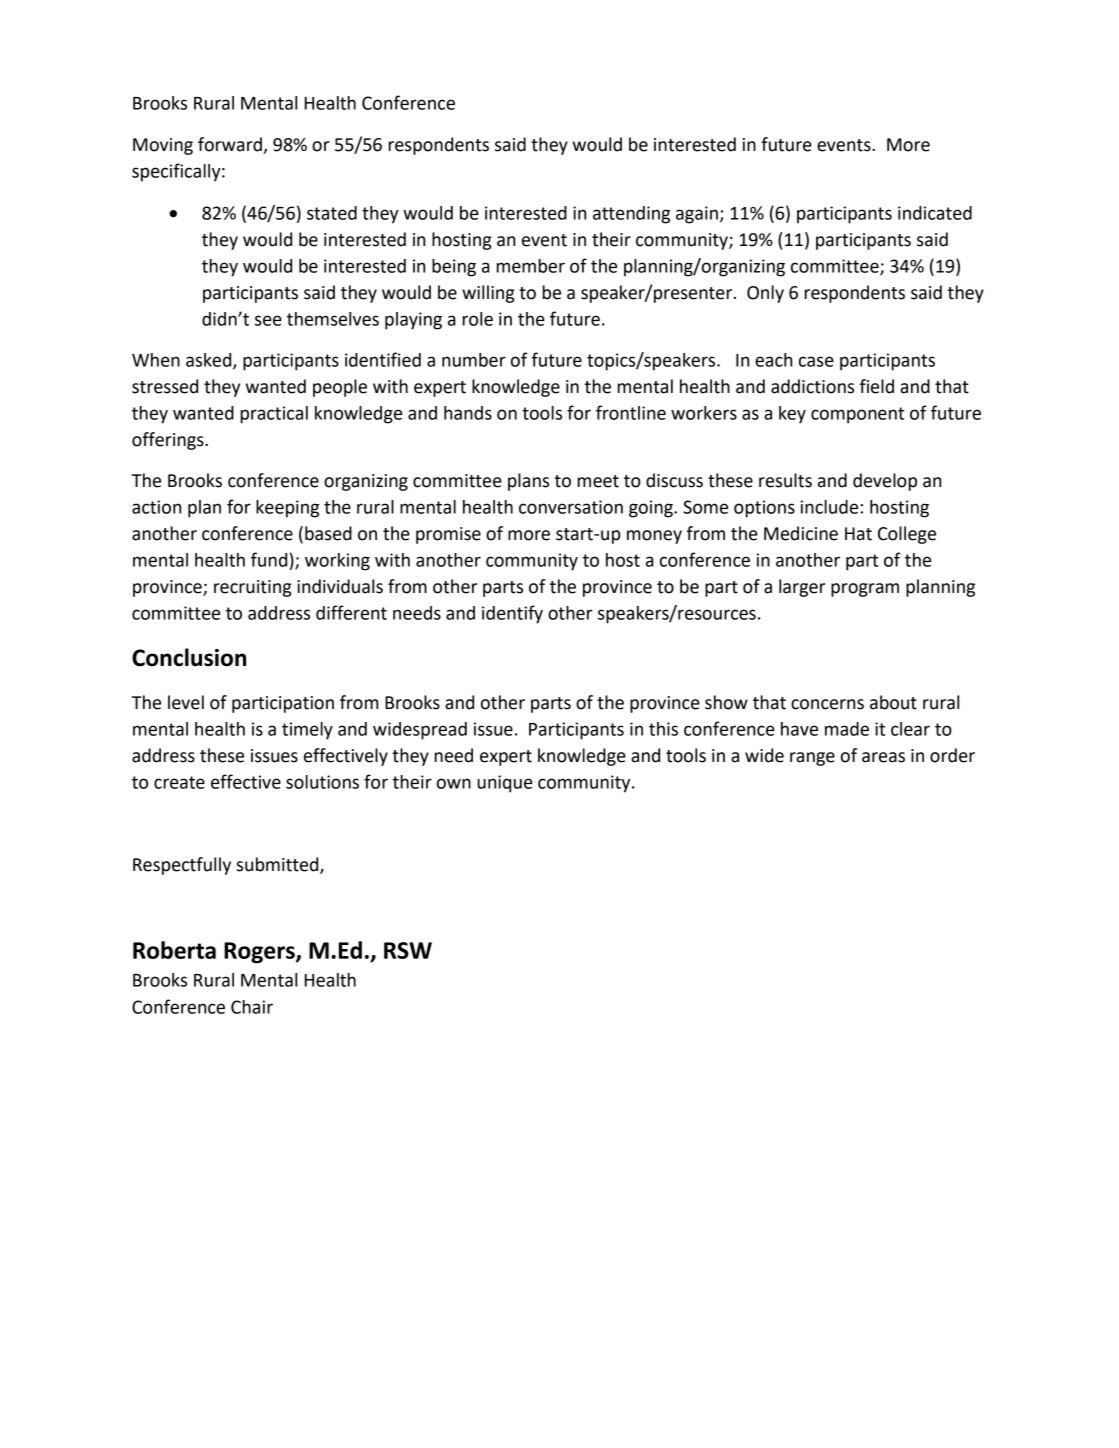 The width and height of the image is (1119, 1448). I want to click on role, so click(478, 319).
